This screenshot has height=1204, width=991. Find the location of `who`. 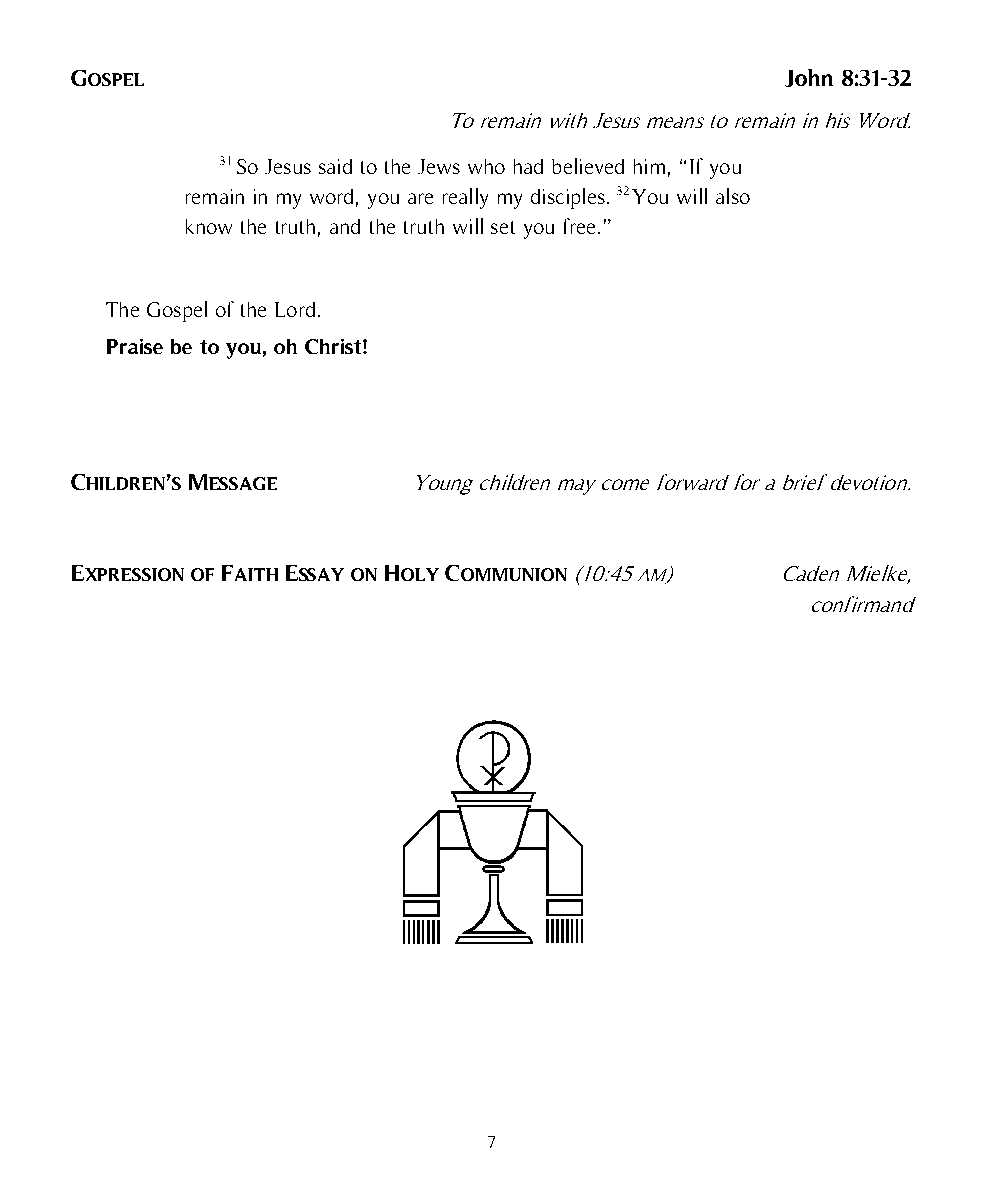

who is located at coordinates (486, 166).
